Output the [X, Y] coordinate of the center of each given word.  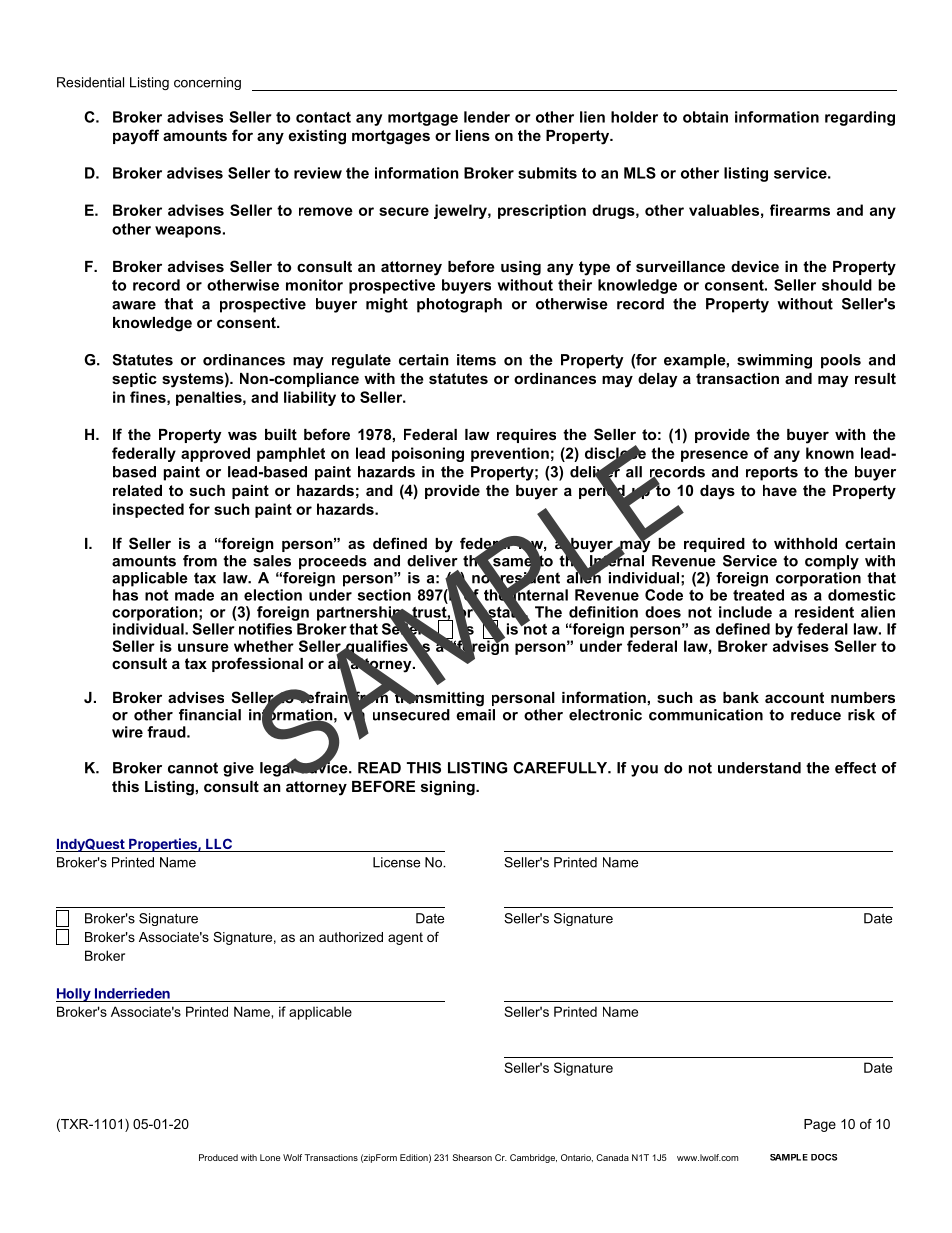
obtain [705, 117]
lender [487, 117]
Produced [218, 1157]
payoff [136, 137]
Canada [612, 1157]
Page [820, 1125]
